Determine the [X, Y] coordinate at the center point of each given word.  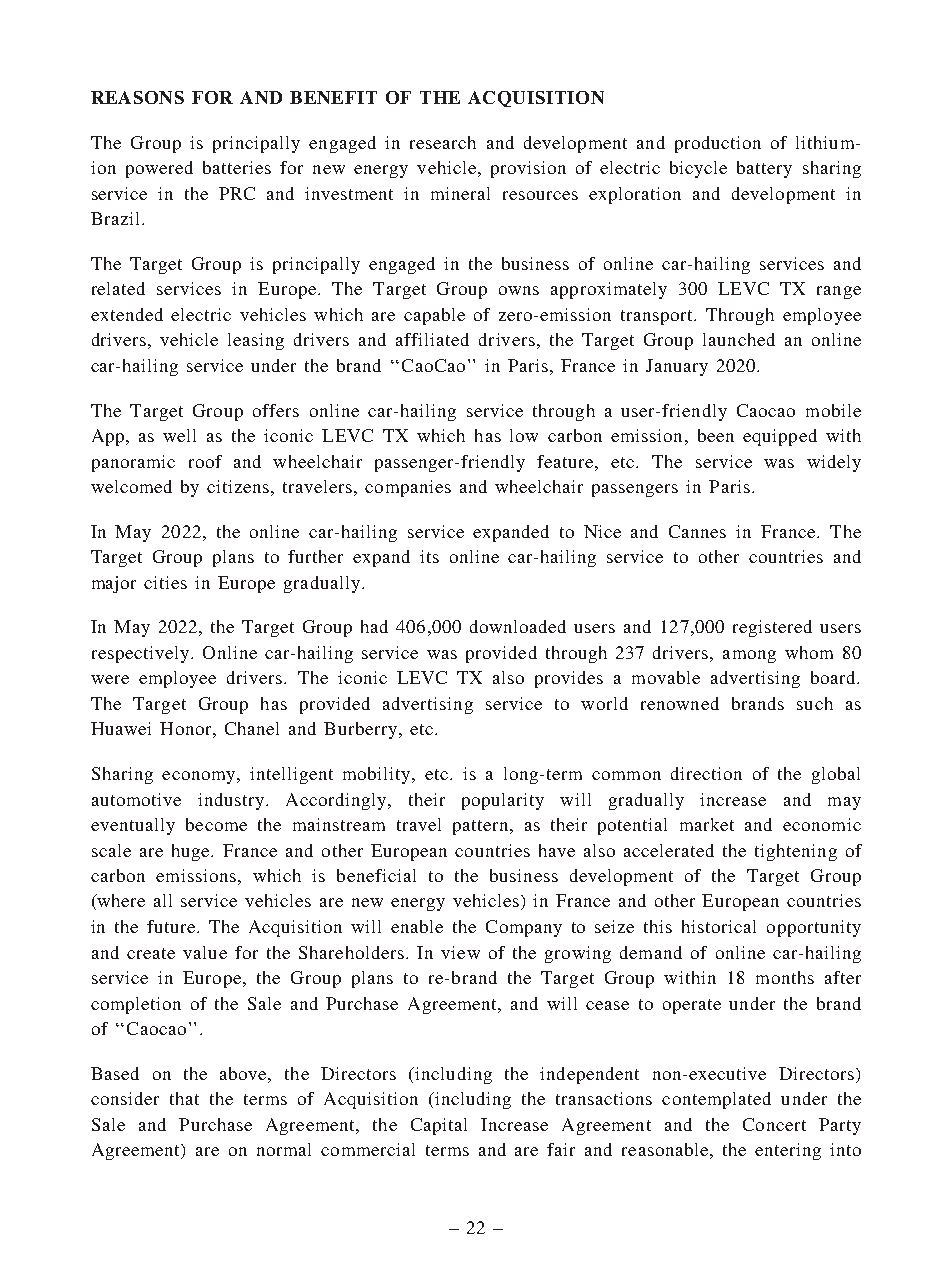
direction [706, 773]
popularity [503, 801]
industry [231, 801]
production [718, 144]
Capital [439, 1126]
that [184, 1098]
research [443, 142]
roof [205, 461]
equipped [780, 437]
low [524, 435]
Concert [774, 1124]
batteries [237, 167]
